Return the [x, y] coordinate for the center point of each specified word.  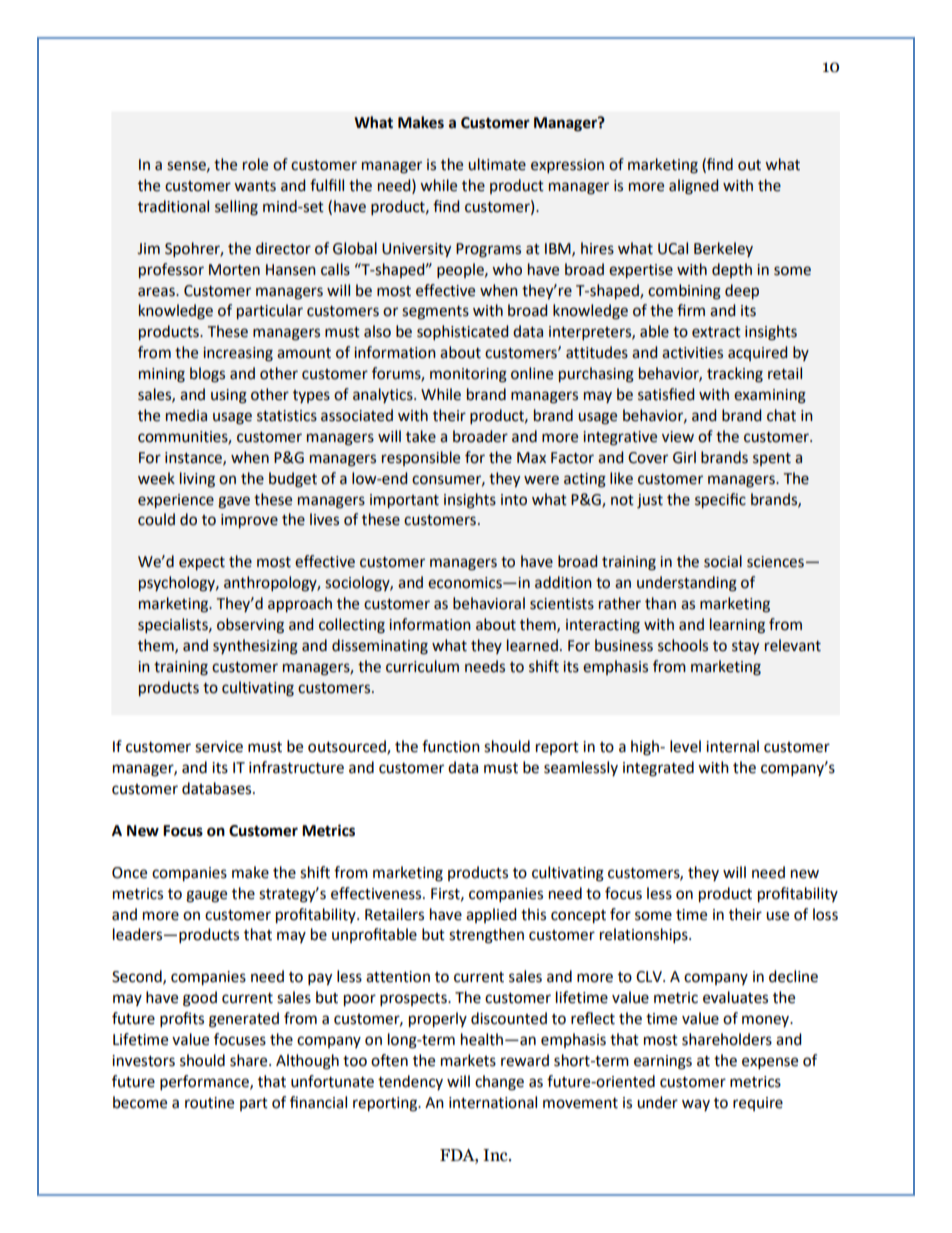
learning [737, 626]
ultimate [497, 164]
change [499, 1083]
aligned [694, 187]
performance [205, 1083]
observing [250, 626]
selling [236, 208]
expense [770, 1063]
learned [532, 645]
